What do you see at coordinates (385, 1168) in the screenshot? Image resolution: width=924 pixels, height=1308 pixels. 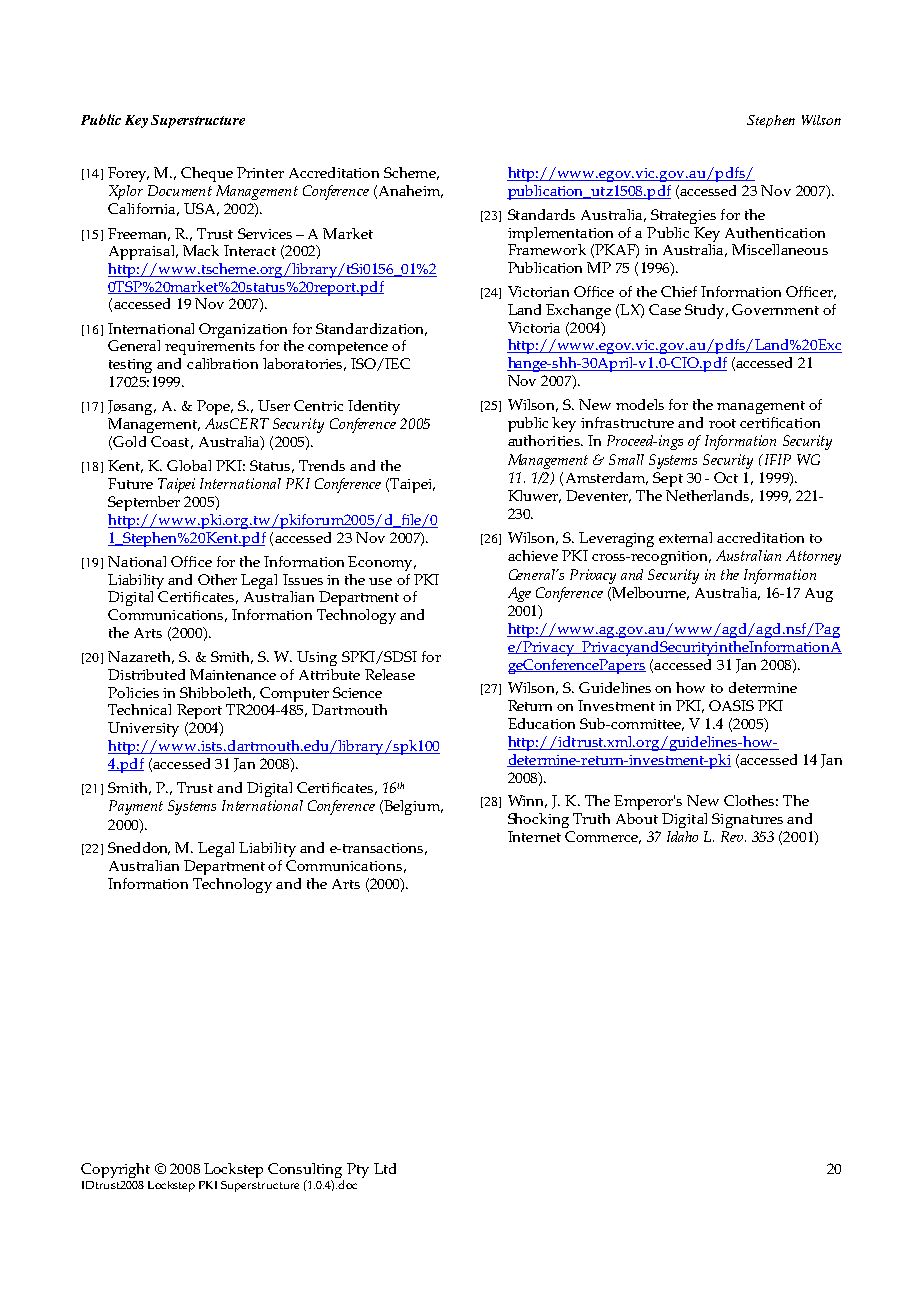 I see `Ltd` at bounding box center [385, 1168].
